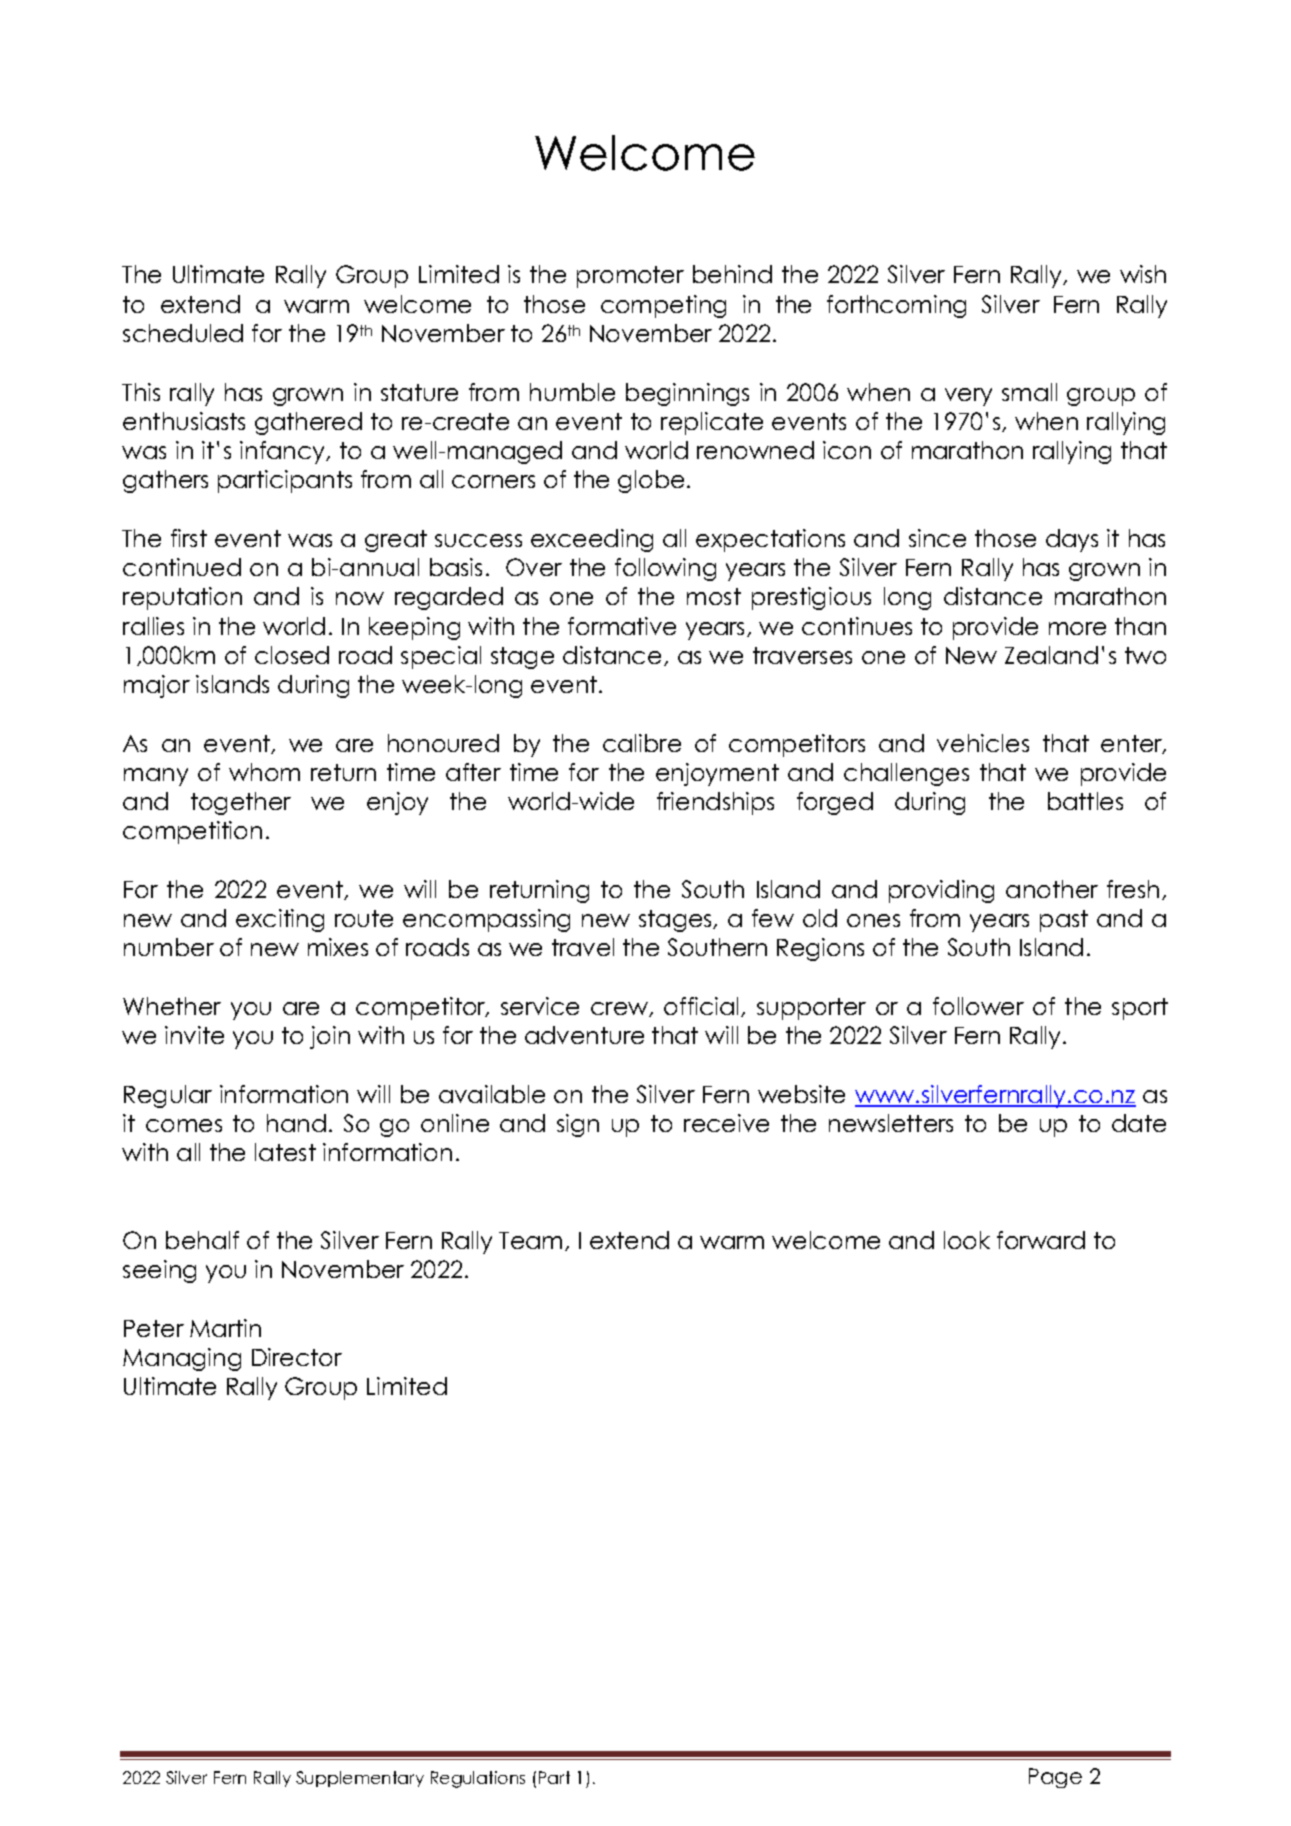  What do you see at coordinates (1029, 392) in the document?
I see `small` at bounding box center [1029, 392].
